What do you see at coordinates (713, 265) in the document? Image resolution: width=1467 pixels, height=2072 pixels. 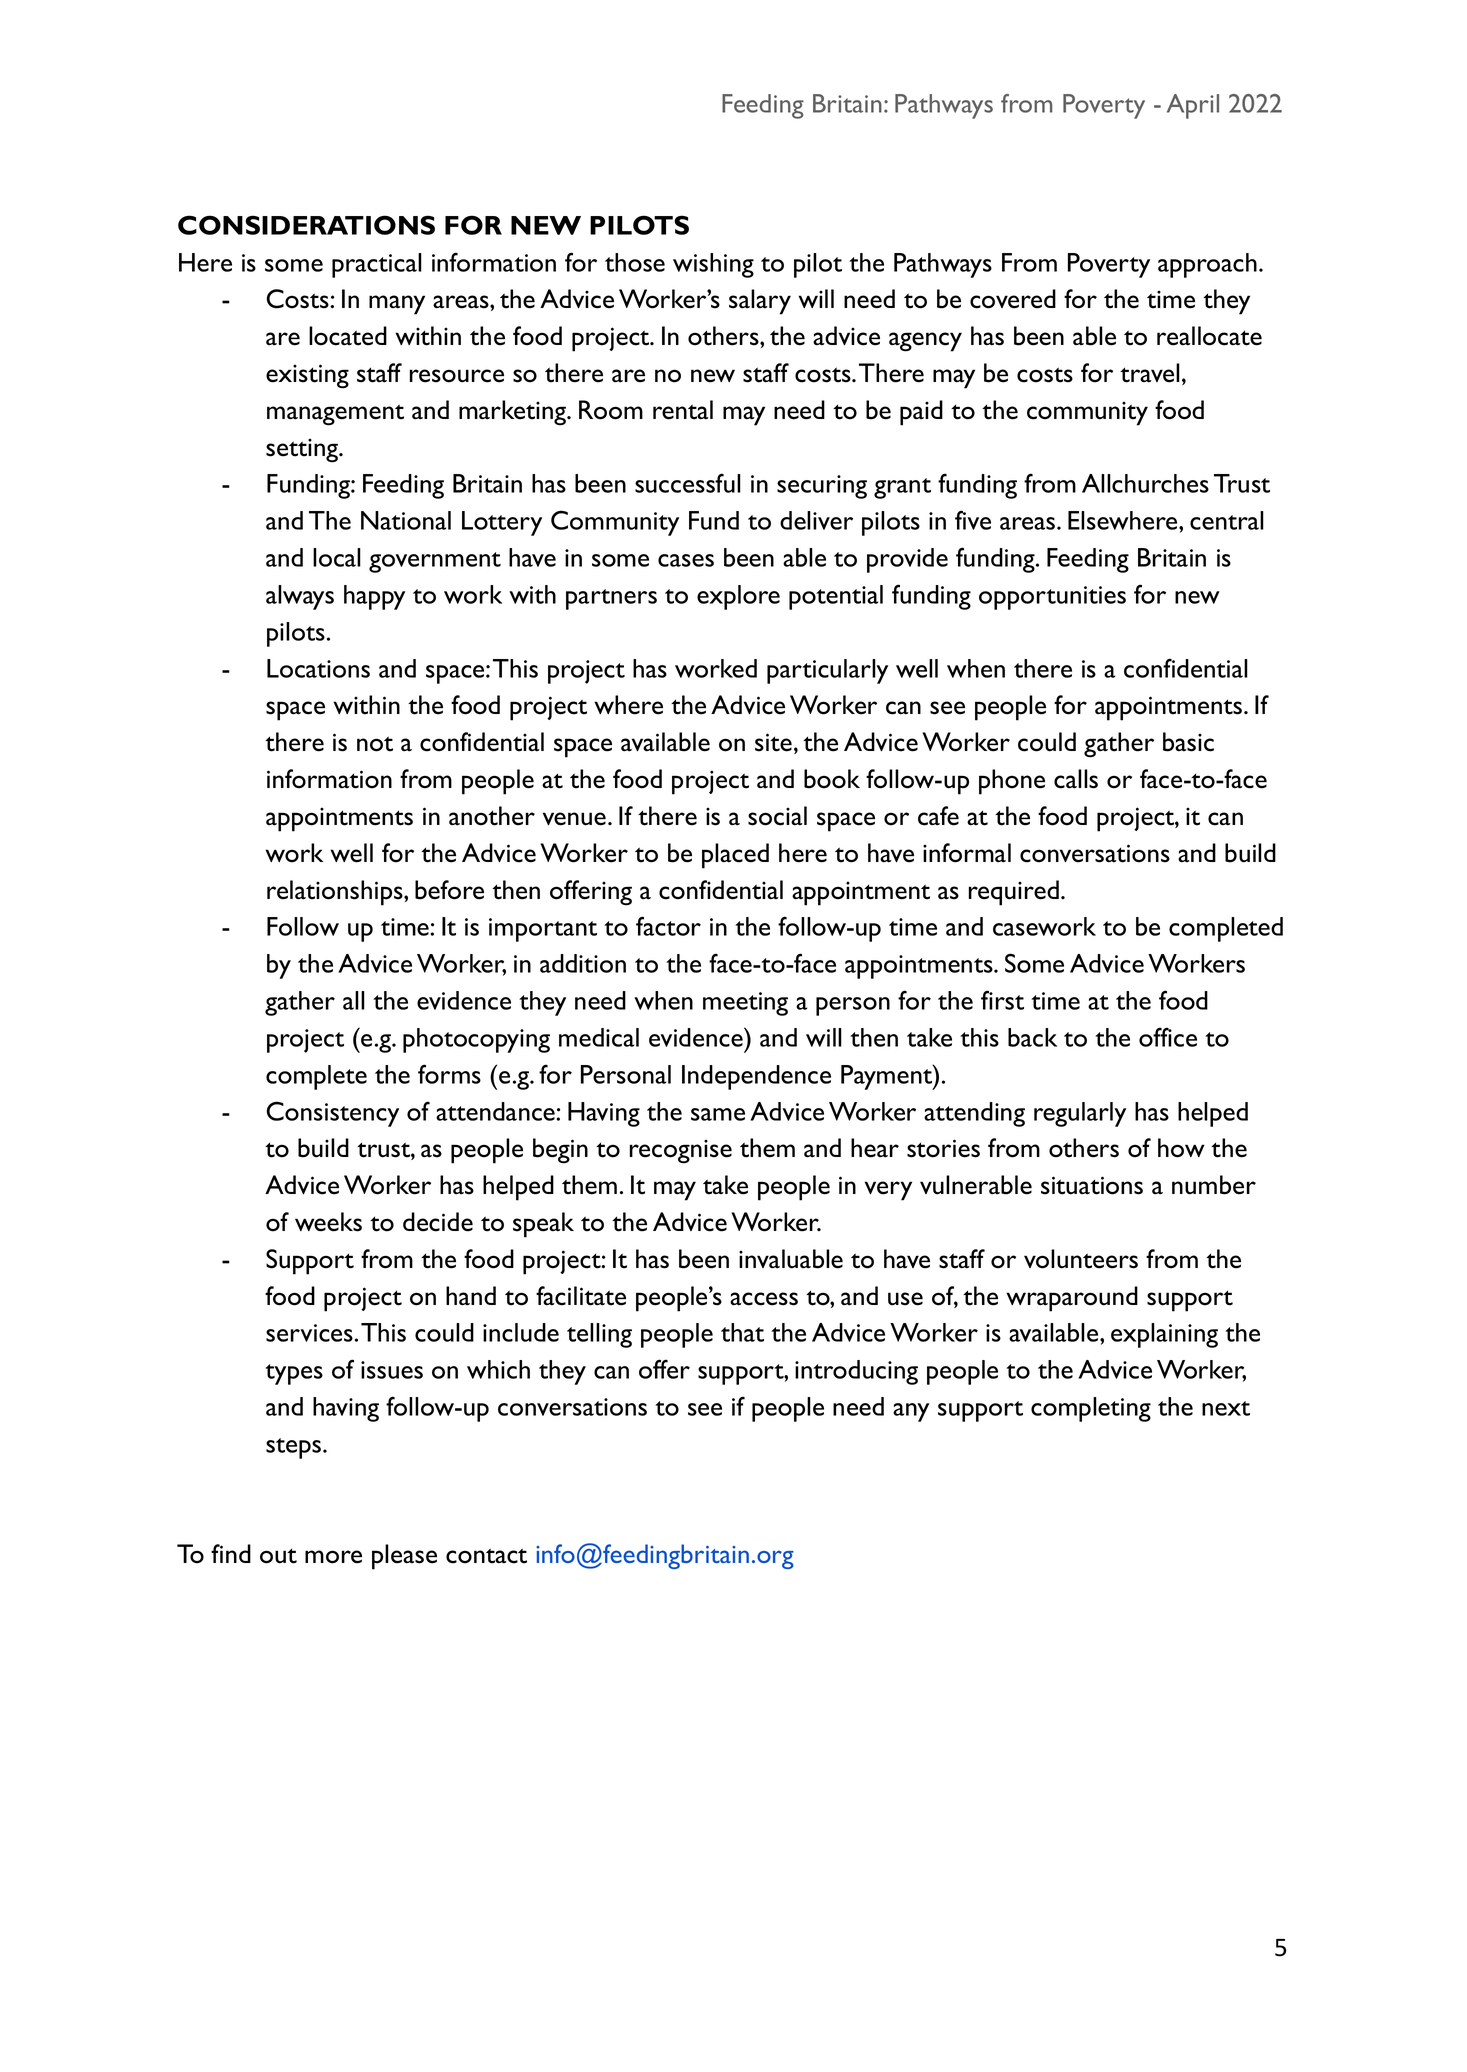 I see `wishing` at bounding box center [713, 265].
